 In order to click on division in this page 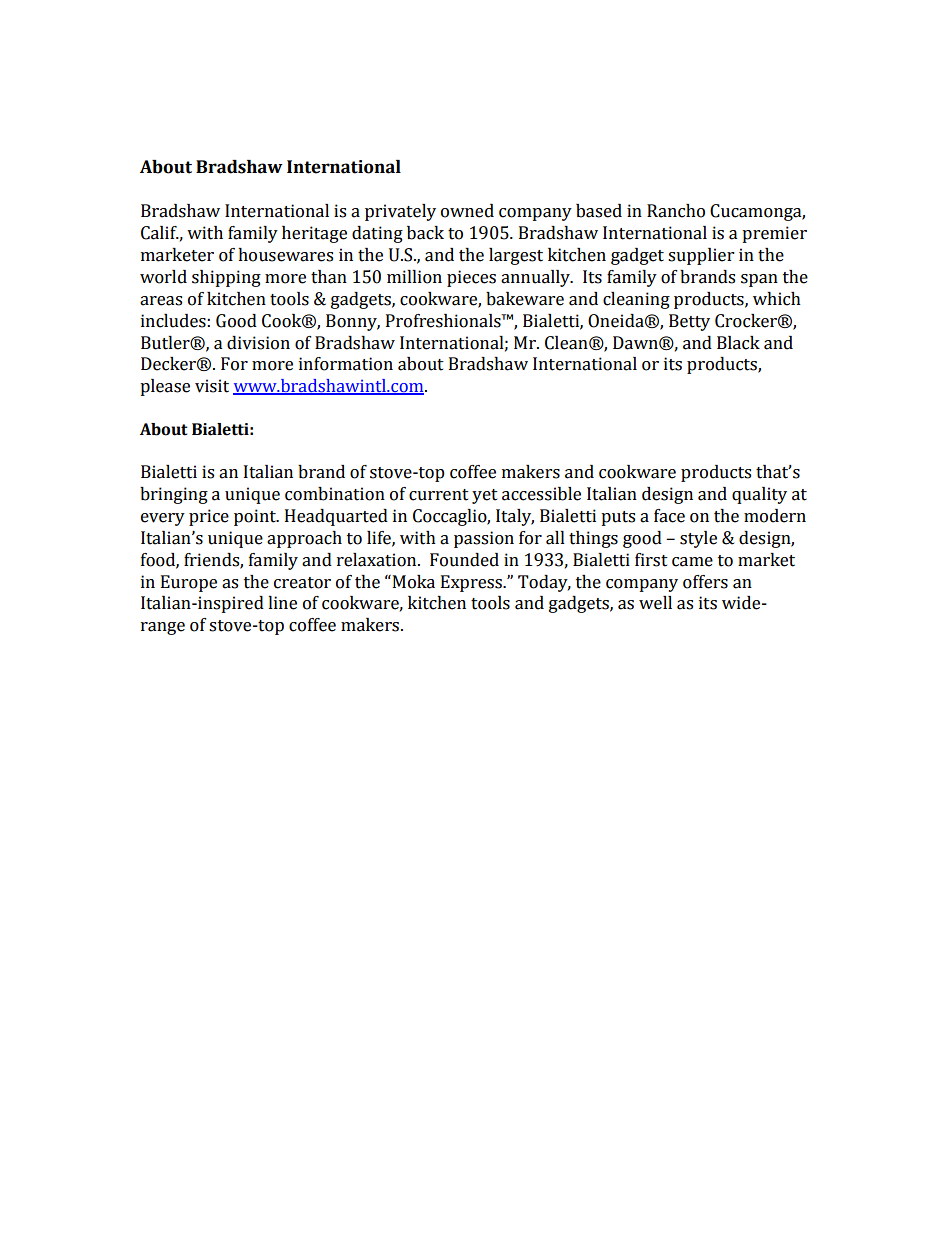, I will do `click(258, 343)`.
